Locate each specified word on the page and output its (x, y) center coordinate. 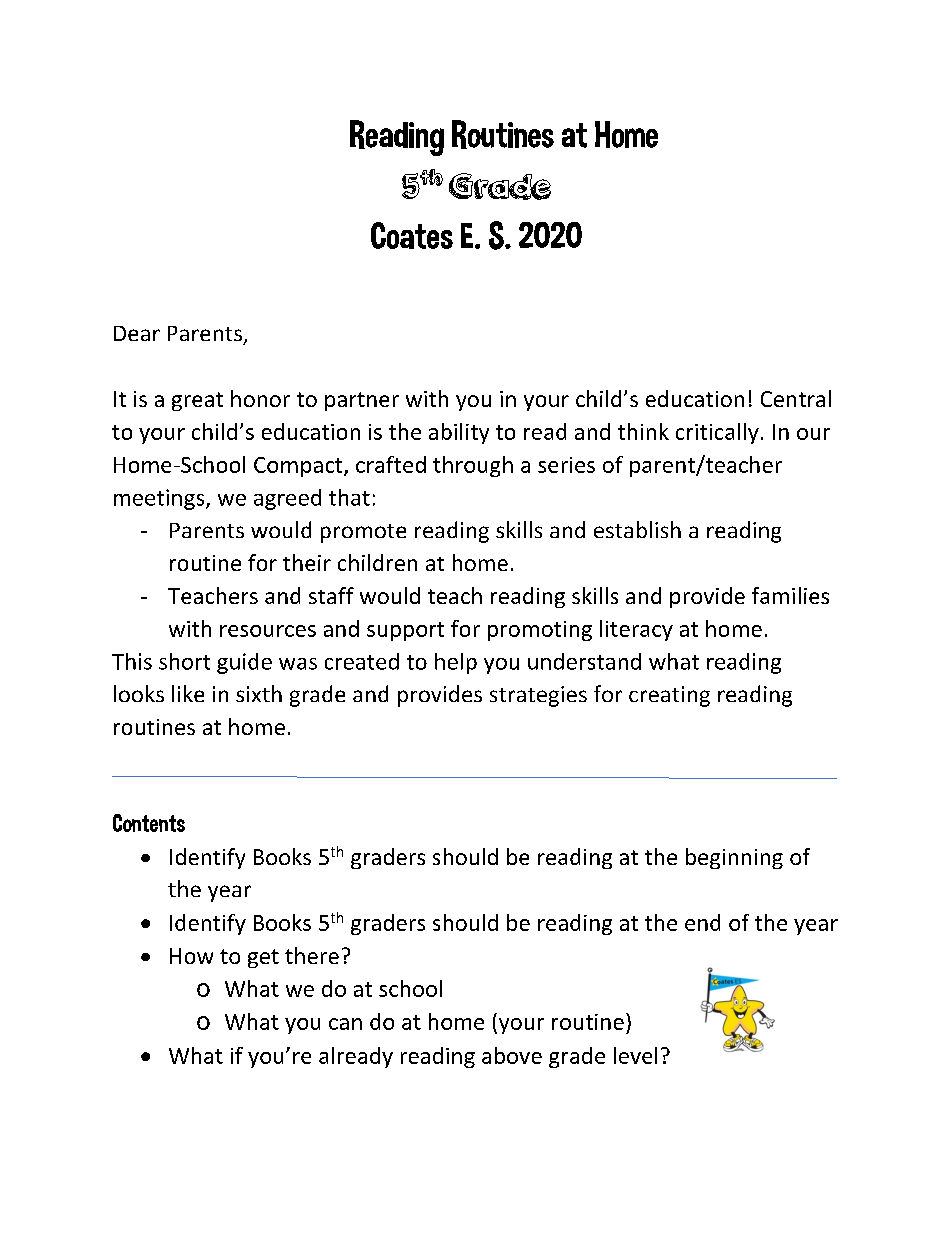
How (191, 956)
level (635, 1055)
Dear (137, 333)
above (512, 1055)
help (456, 663)
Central (796, 398)
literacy (636, 630)
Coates (412, 235)
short (184, 661)
